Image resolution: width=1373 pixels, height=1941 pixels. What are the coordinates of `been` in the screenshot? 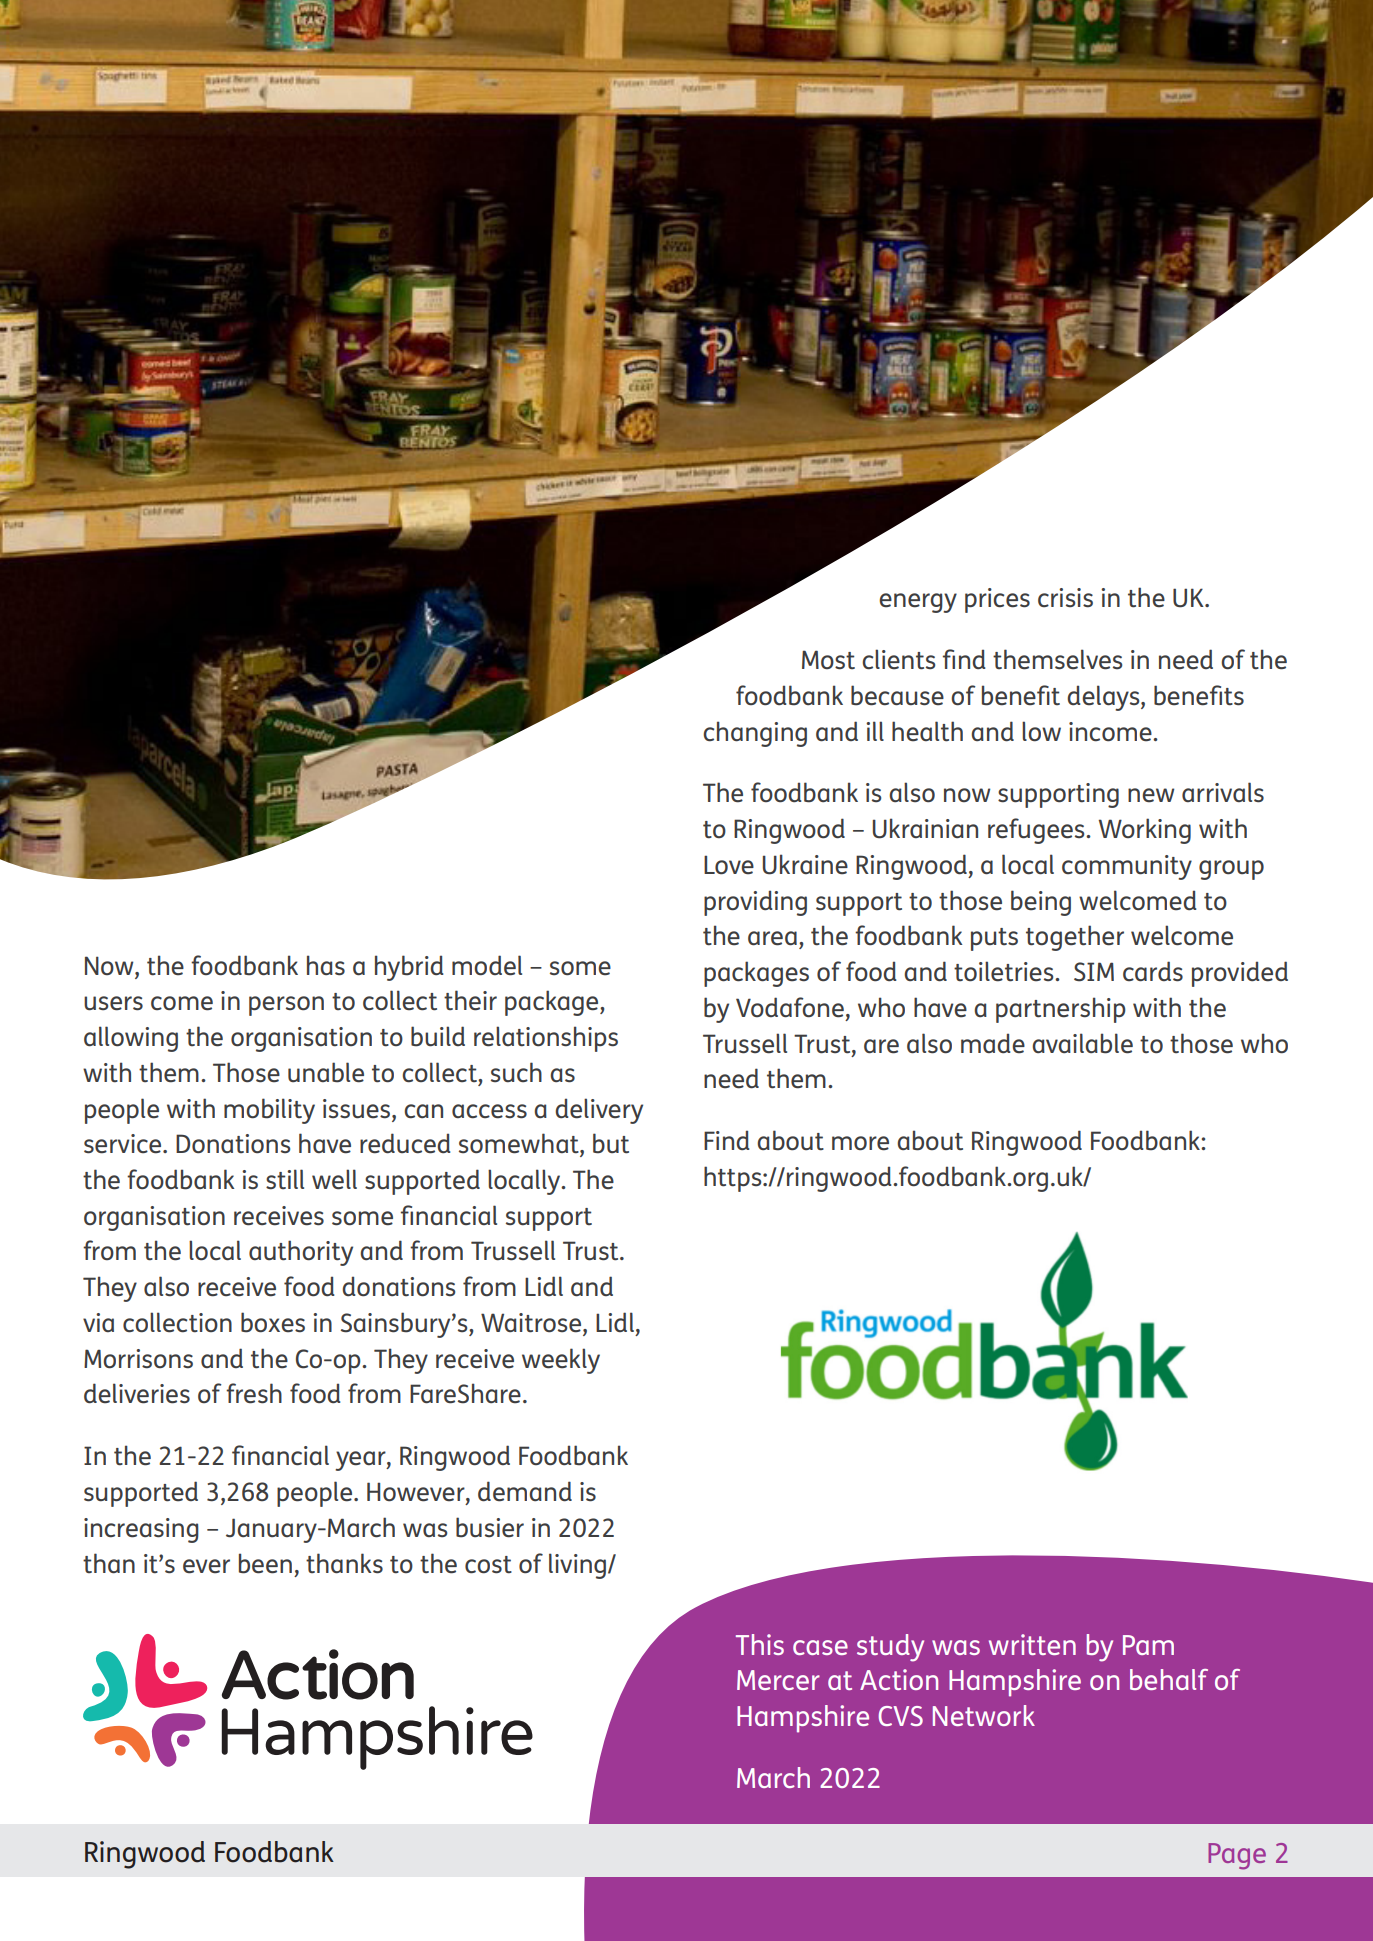 It's located at (265, 1563).
